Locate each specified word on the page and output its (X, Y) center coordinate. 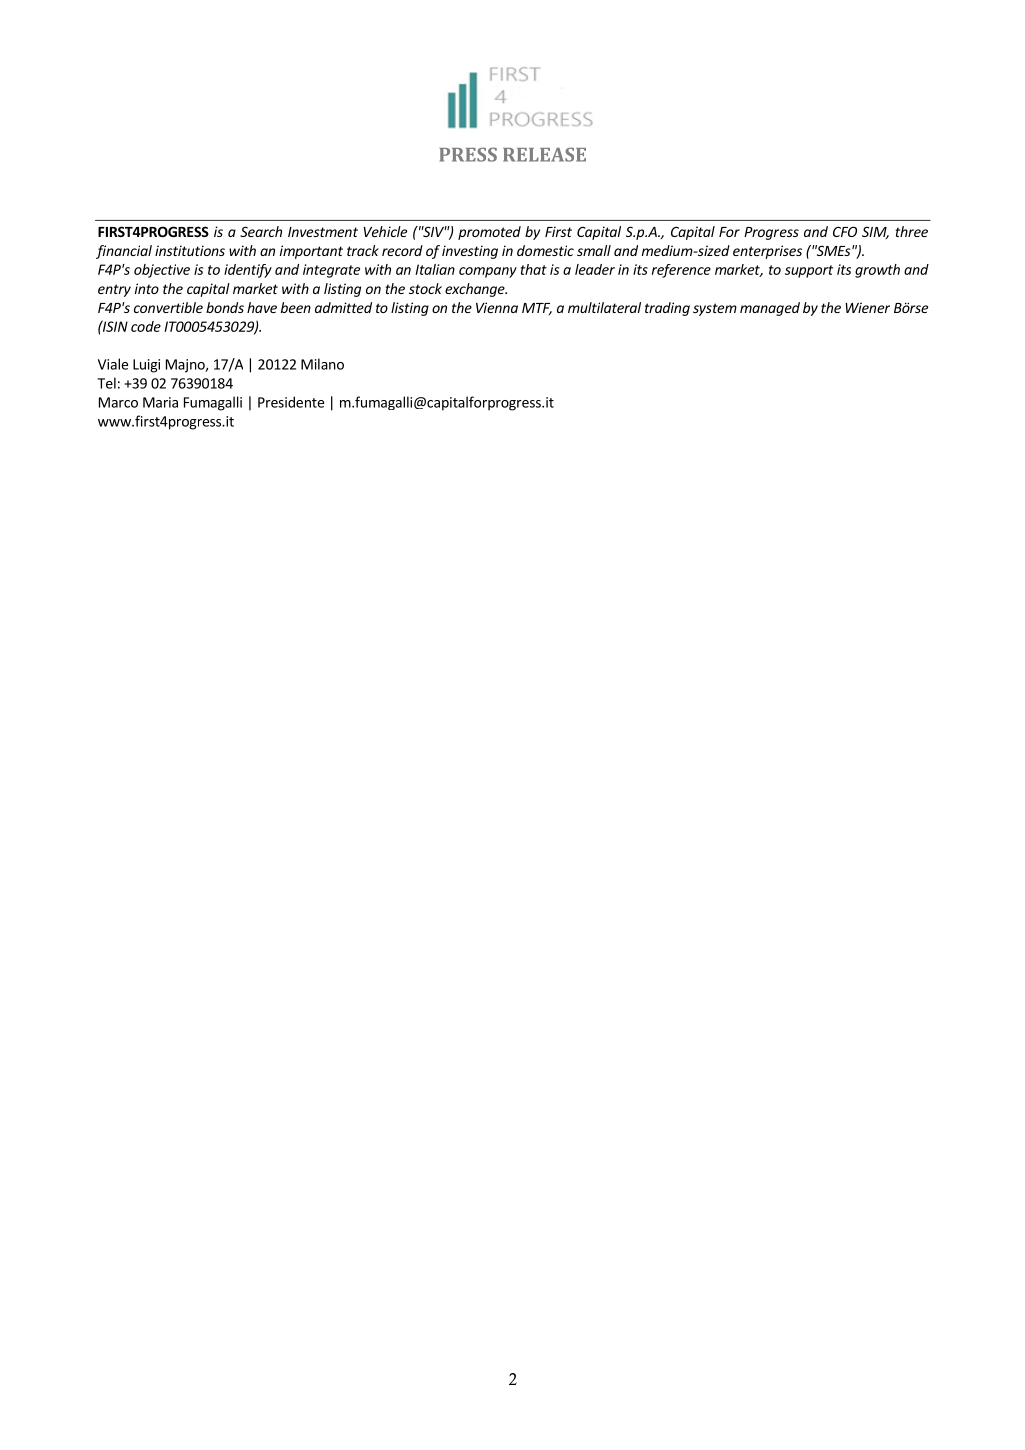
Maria (160, 402)
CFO (845, 231)
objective (162, 271)
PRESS (468, 154)
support (809, 271)
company (488, 272)
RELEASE (544, 154)
